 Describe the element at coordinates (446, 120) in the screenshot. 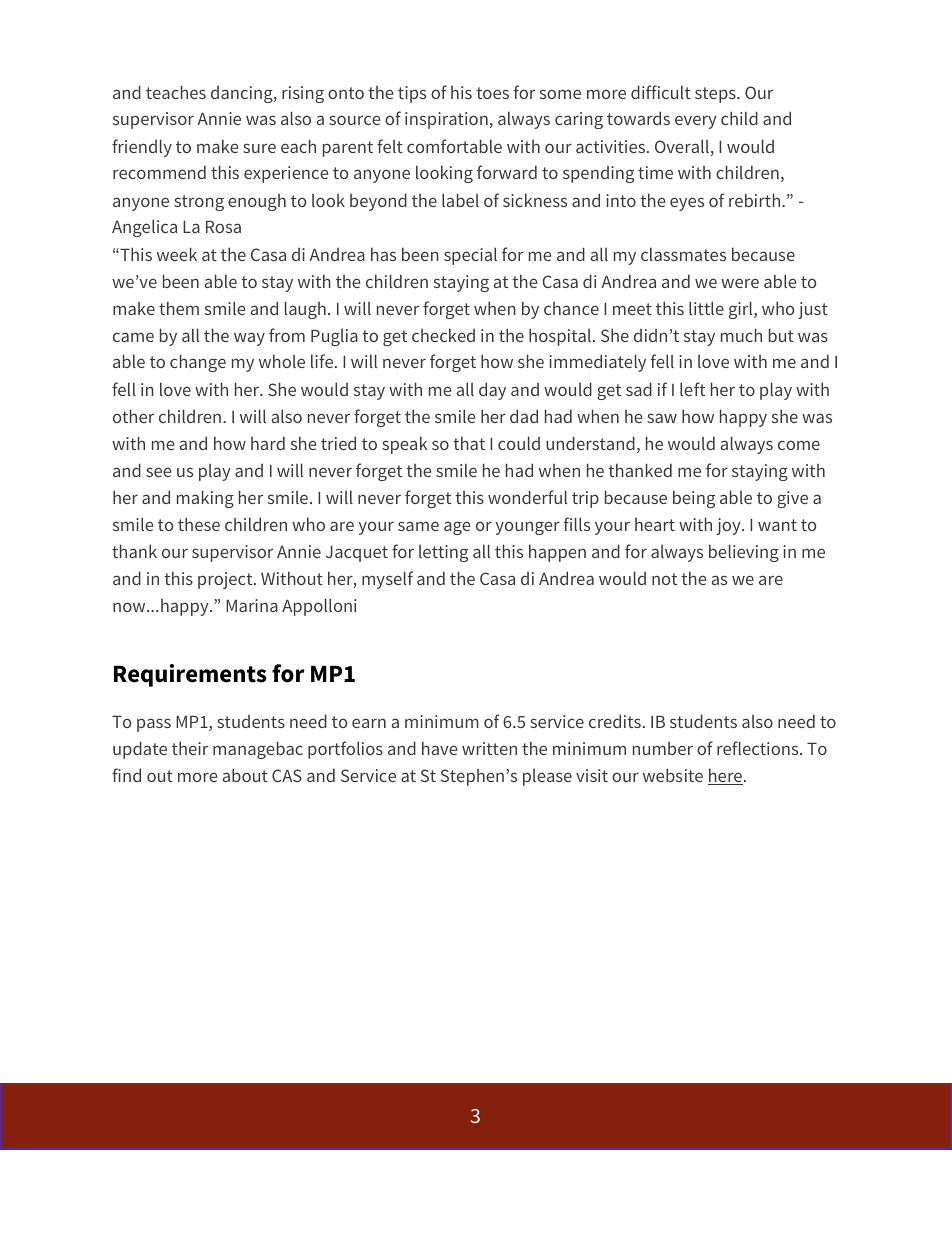

I see `inspiration` at that location.
